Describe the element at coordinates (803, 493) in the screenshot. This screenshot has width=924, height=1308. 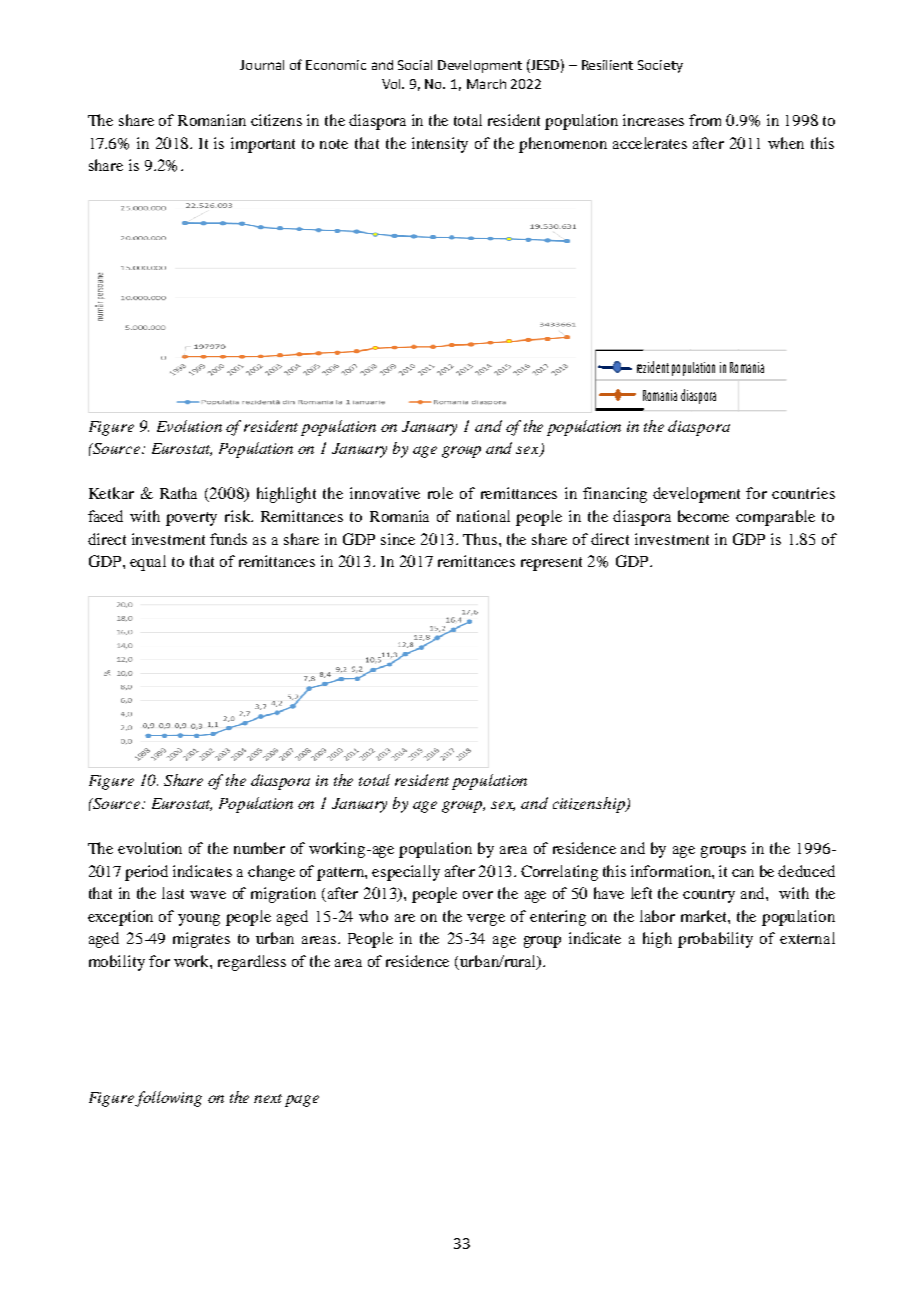
I see `countries` at that location.
